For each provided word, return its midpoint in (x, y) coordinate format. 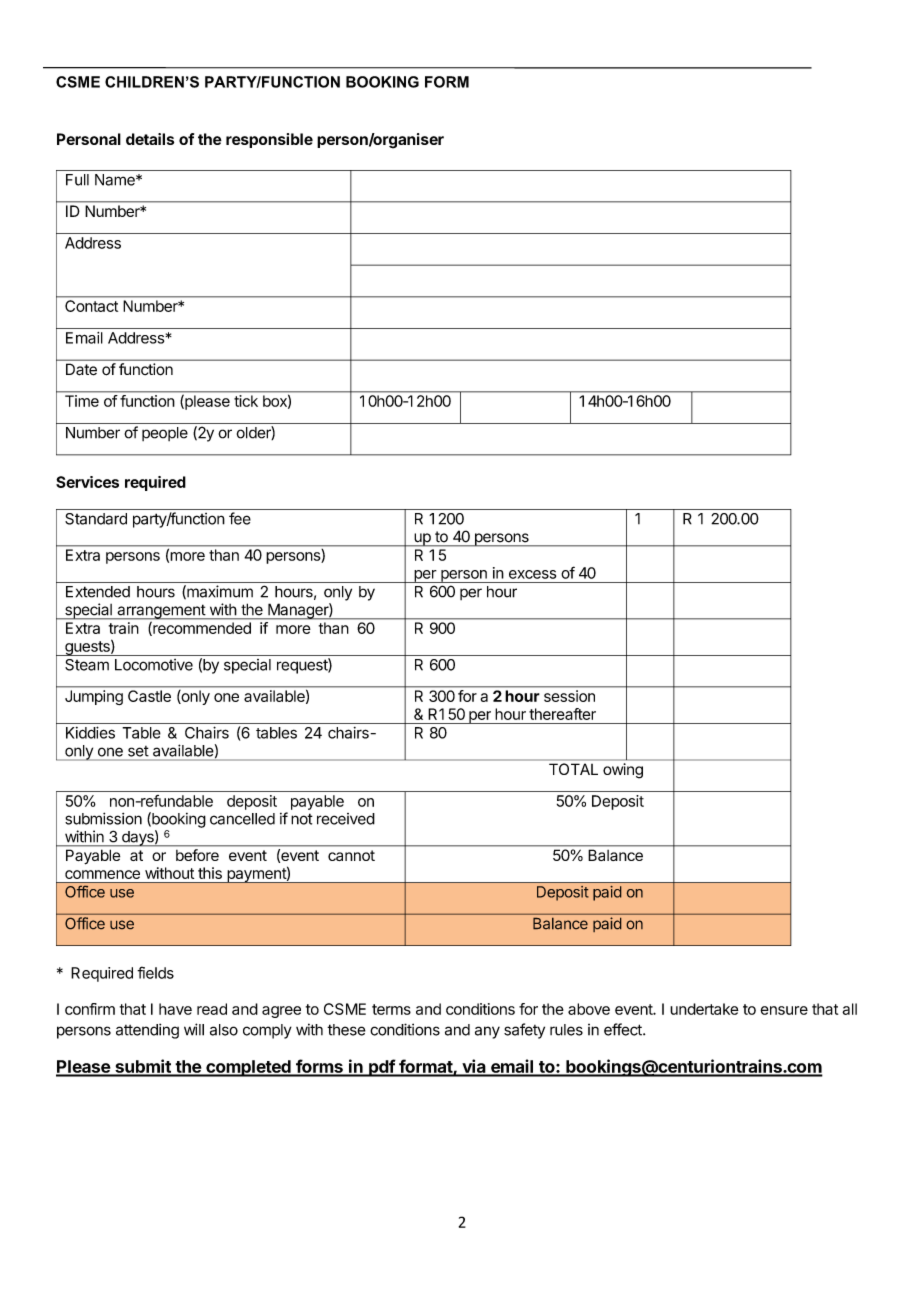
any (487, 1032)
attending (147, 1031)
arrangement (161, 612)
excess (532, 574)
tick (246, 401)
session (569, 696)
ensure (784, 1010)
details (150, 139)
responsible (269, 140)
